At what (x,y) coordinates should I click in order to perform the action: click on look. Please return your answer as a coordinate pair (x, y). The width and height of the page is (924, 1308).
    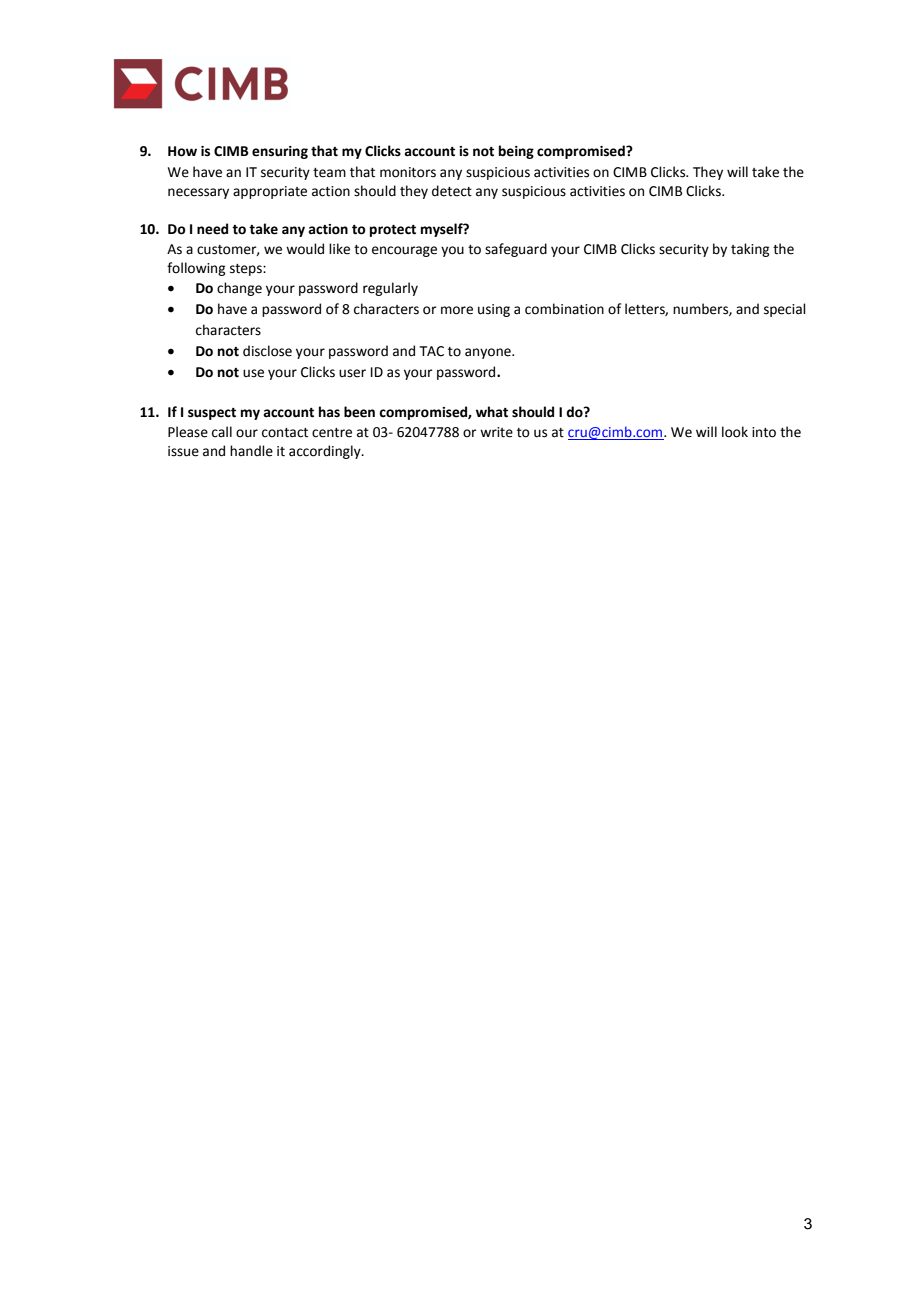
    Looking at the image, I should click on (735, 432).
